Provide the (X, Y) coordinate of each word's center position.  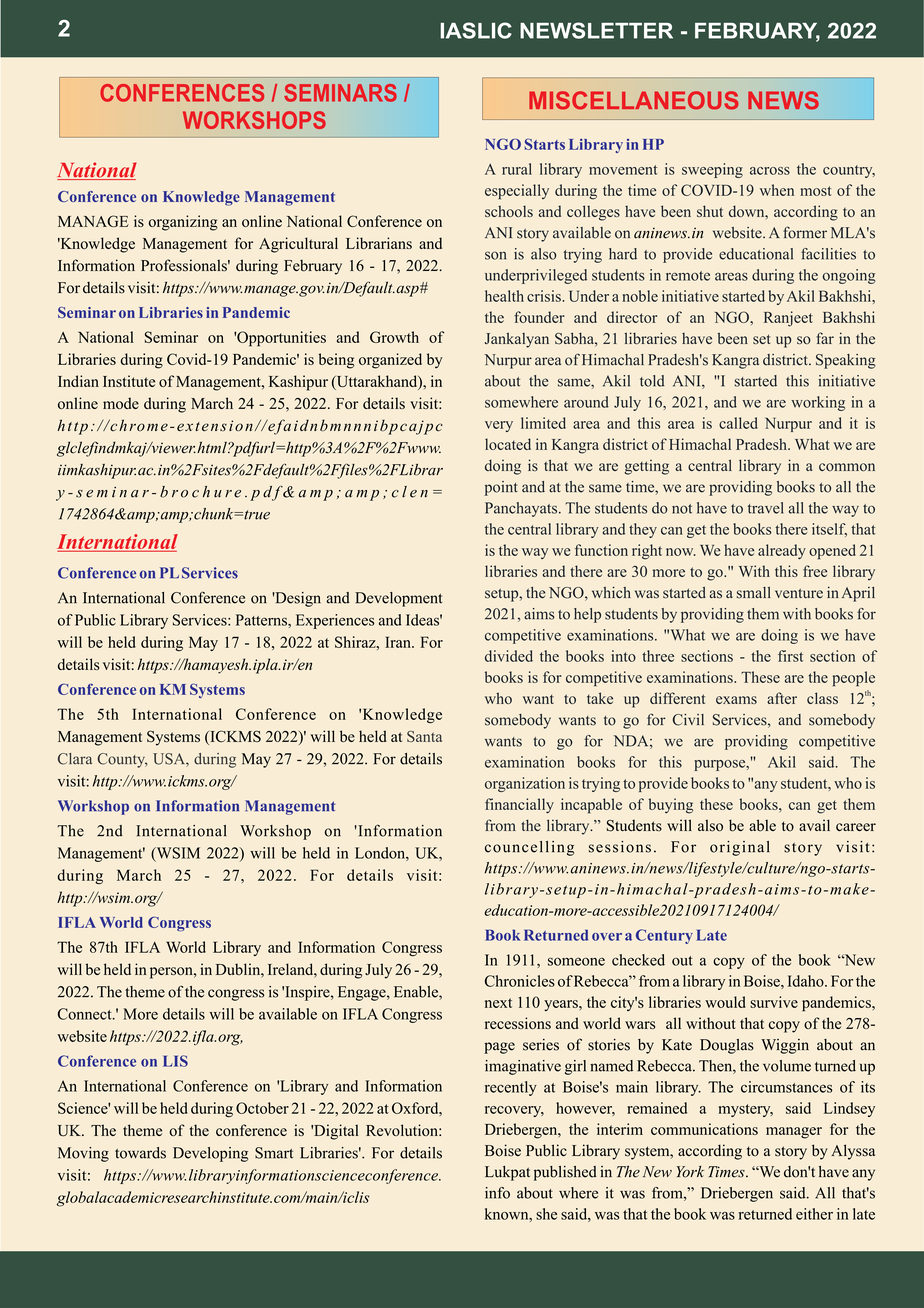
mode (121, 403)
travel (766, 508)
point (501, 488)
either (814, 1214)
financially (519, 806)
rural (517, 169)
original (740, 848)
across (770, 171)
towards (140, 1153)
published (565, 1173)
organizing (183, 223)
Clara (75, 759)
